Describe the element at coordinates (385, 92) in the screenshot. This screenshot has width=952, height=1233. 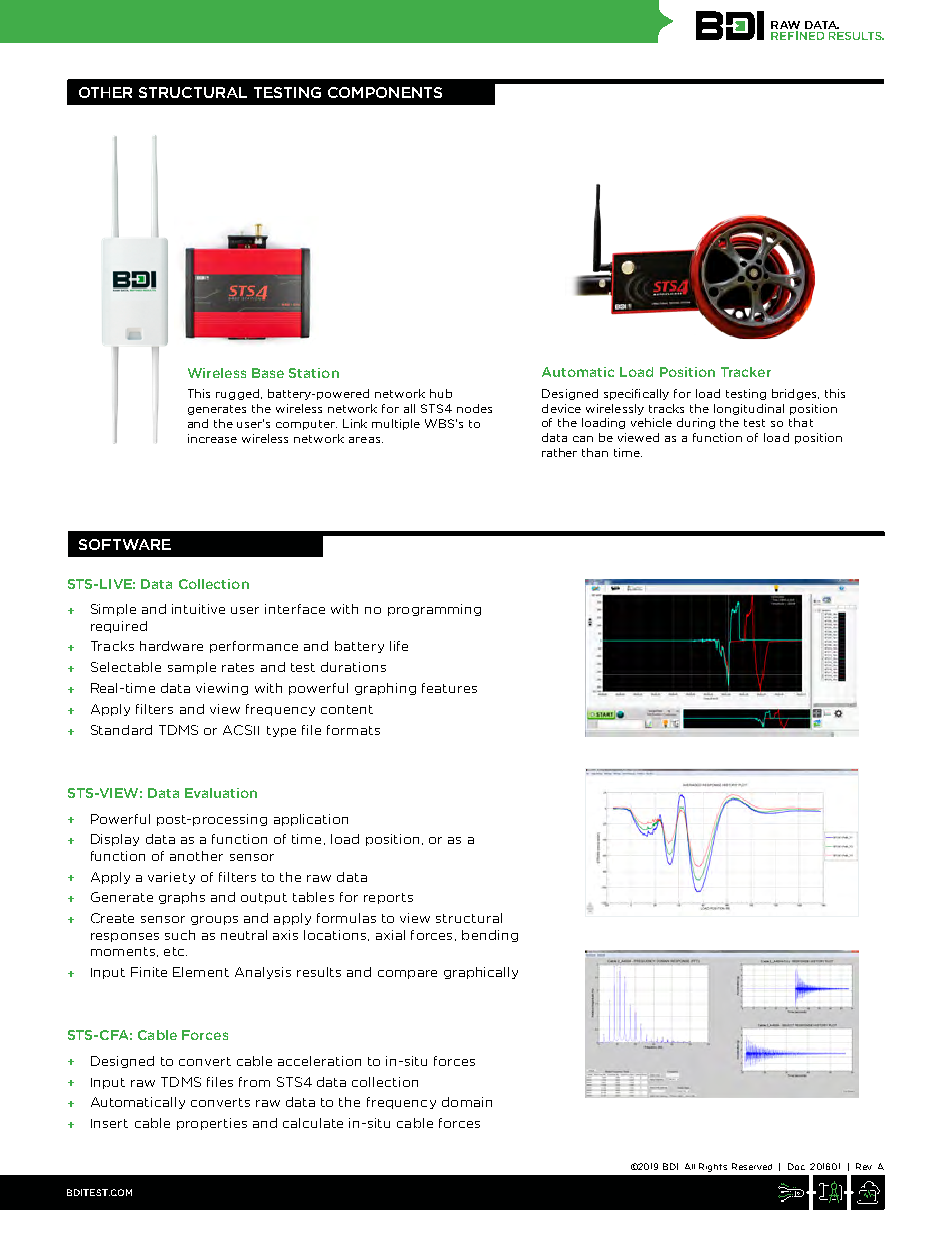
I see `COMPONENTS` at that location.
